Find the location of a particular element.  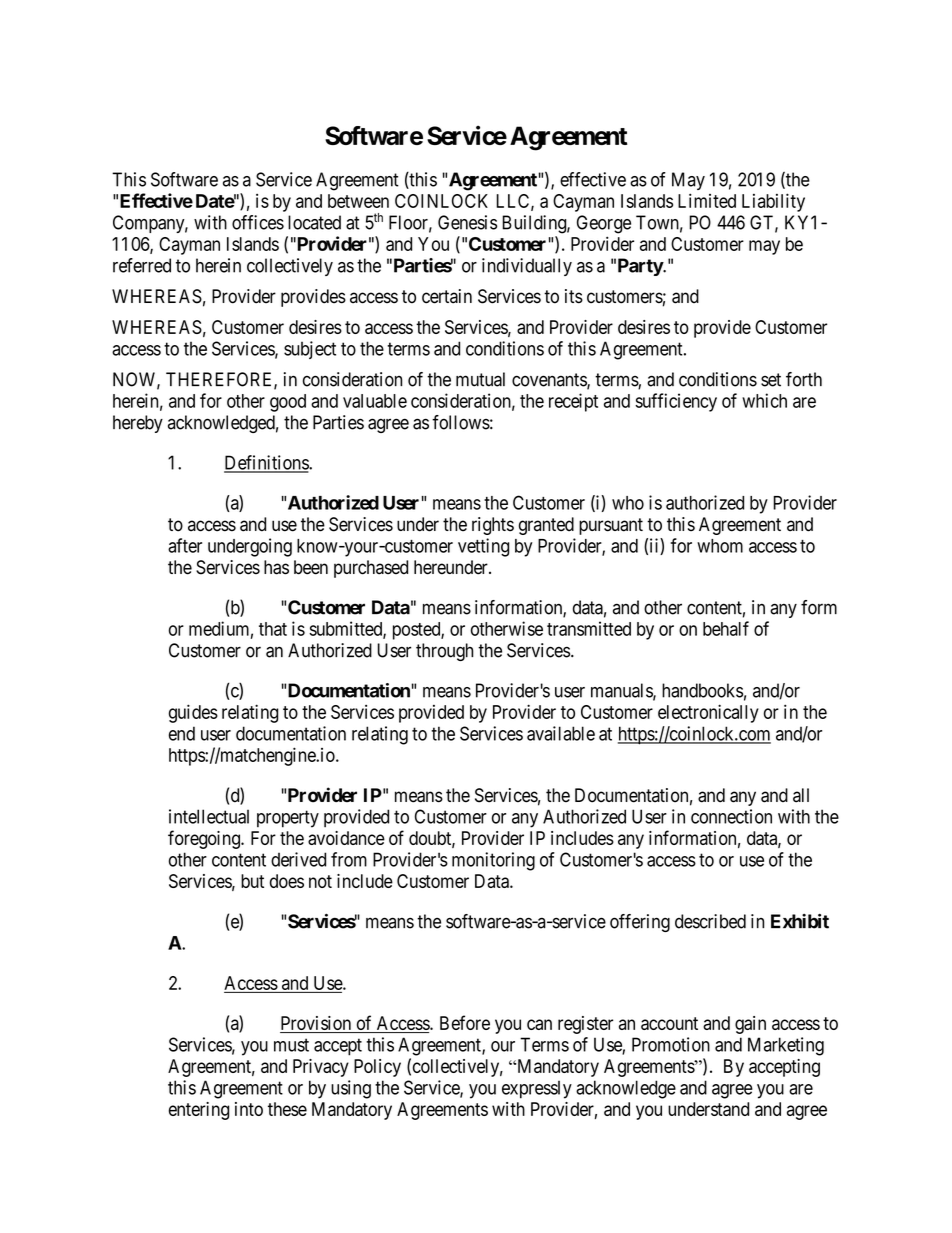

offices is located at coordinates (258, 222).
